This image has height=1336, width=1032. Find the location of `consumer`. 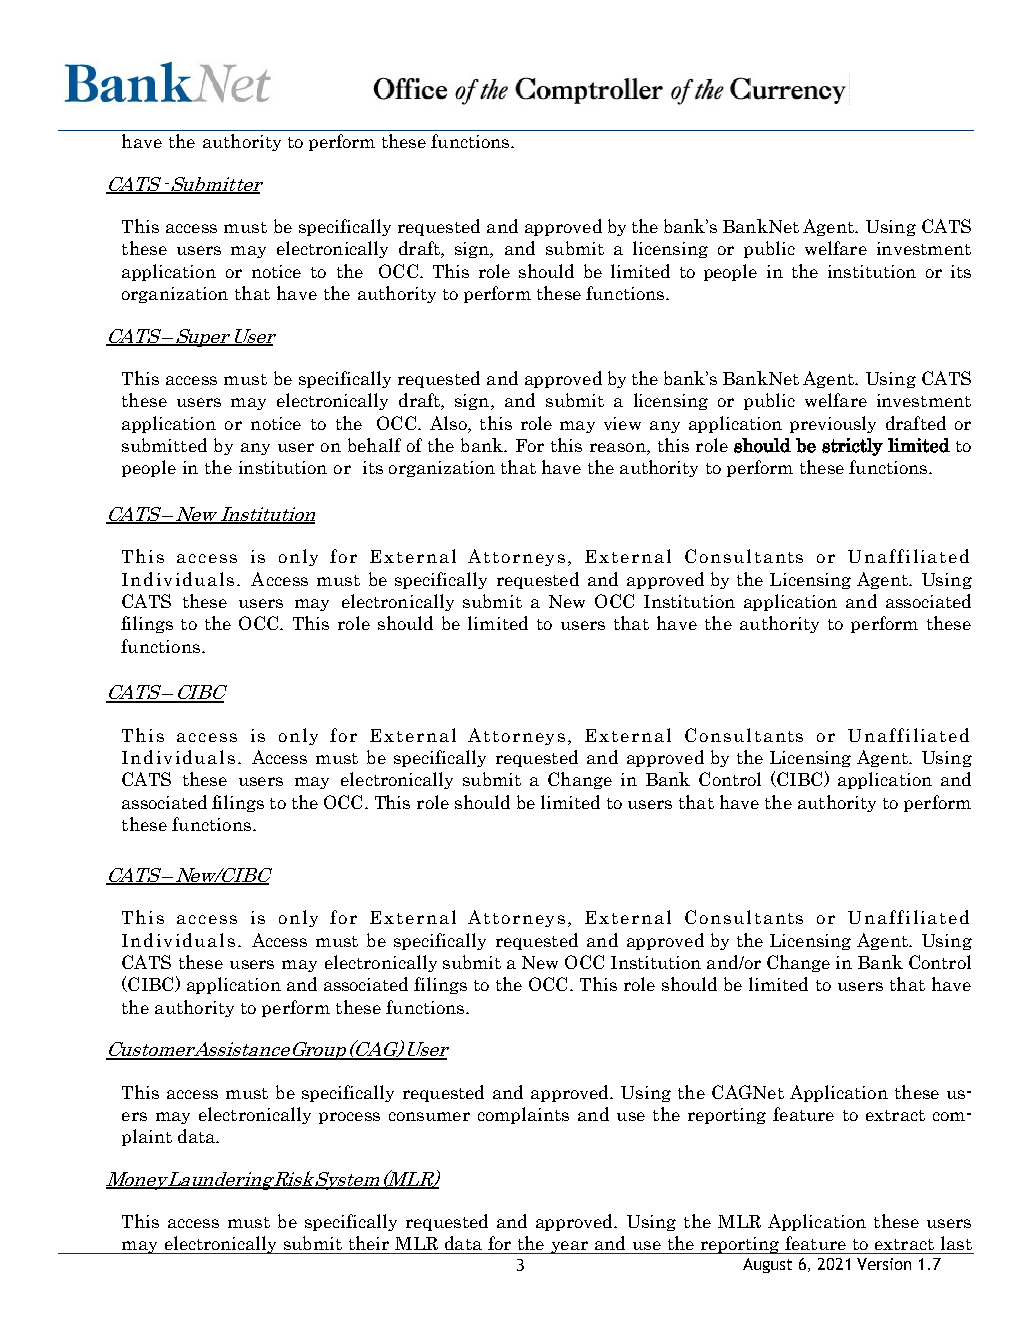

consumer is located at coordinates (429, 1116).
